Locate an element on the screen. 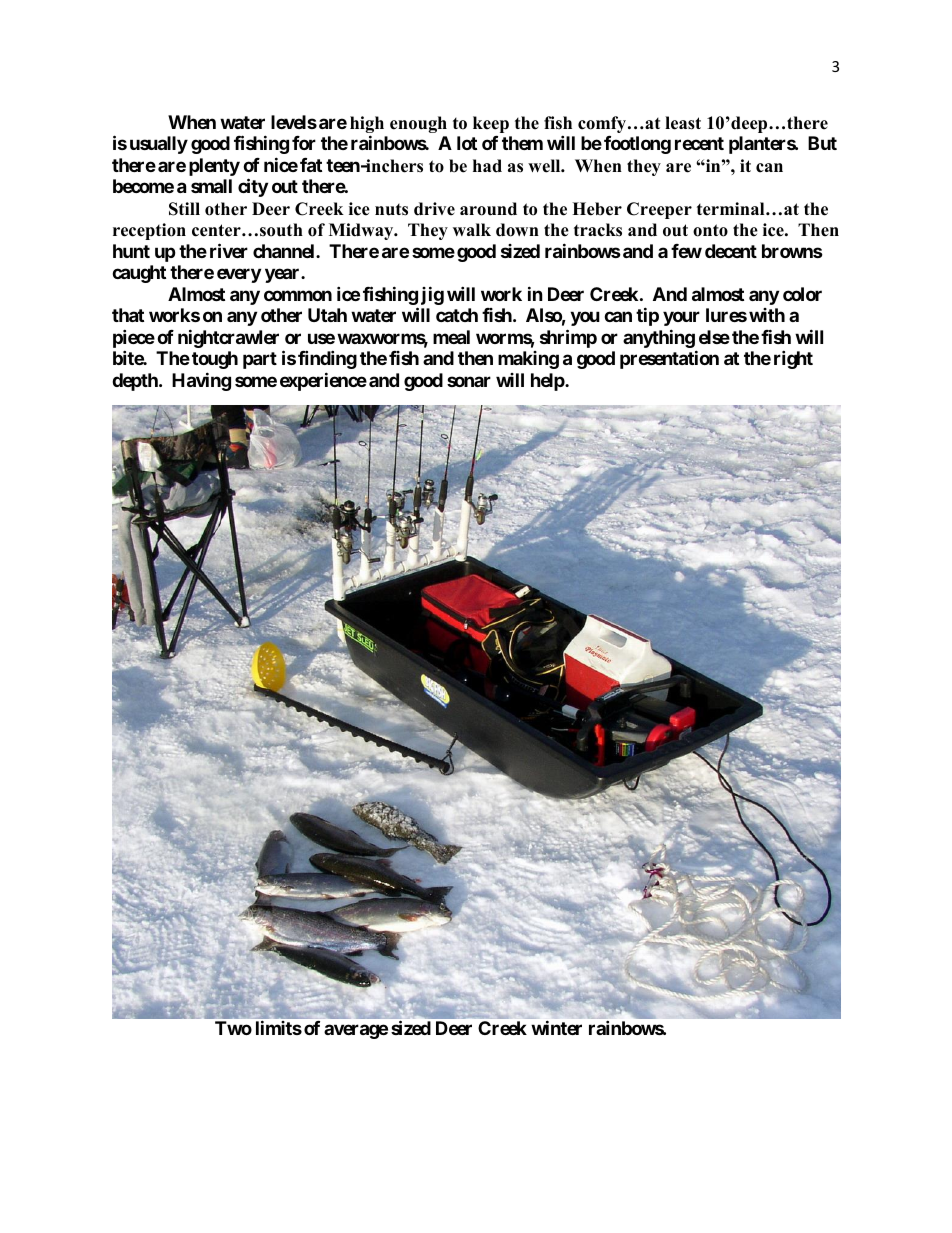 The height and width of the screenshot is (1233, 952). Having is located at coordinates (201, 381).
